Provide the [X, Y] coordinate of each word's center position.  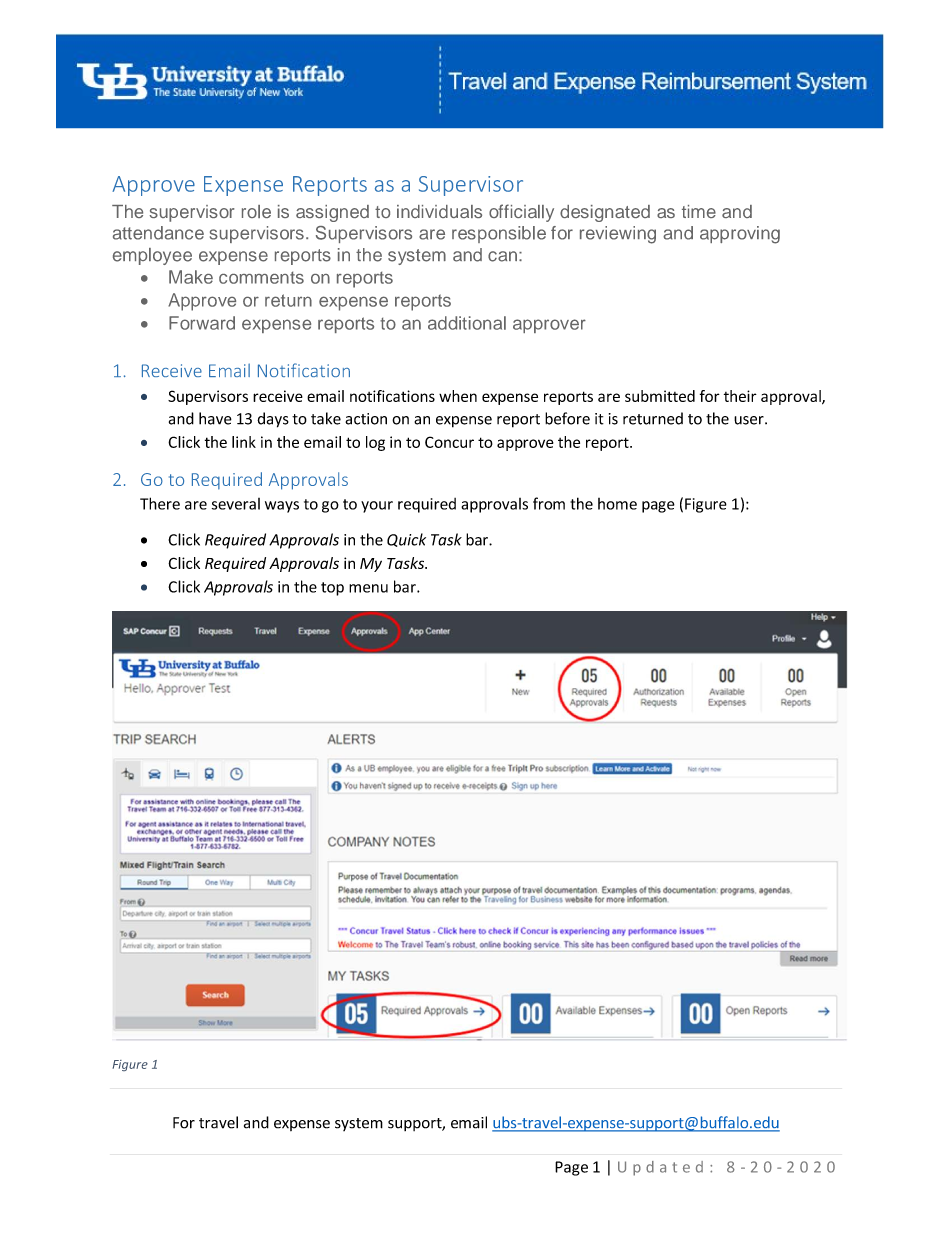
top [332, 589]
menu [368, 588]
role [256, 211]
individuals [439, 211]
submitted [660, 396]
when [458, 396]
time [699, 211]
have [215, 418]
